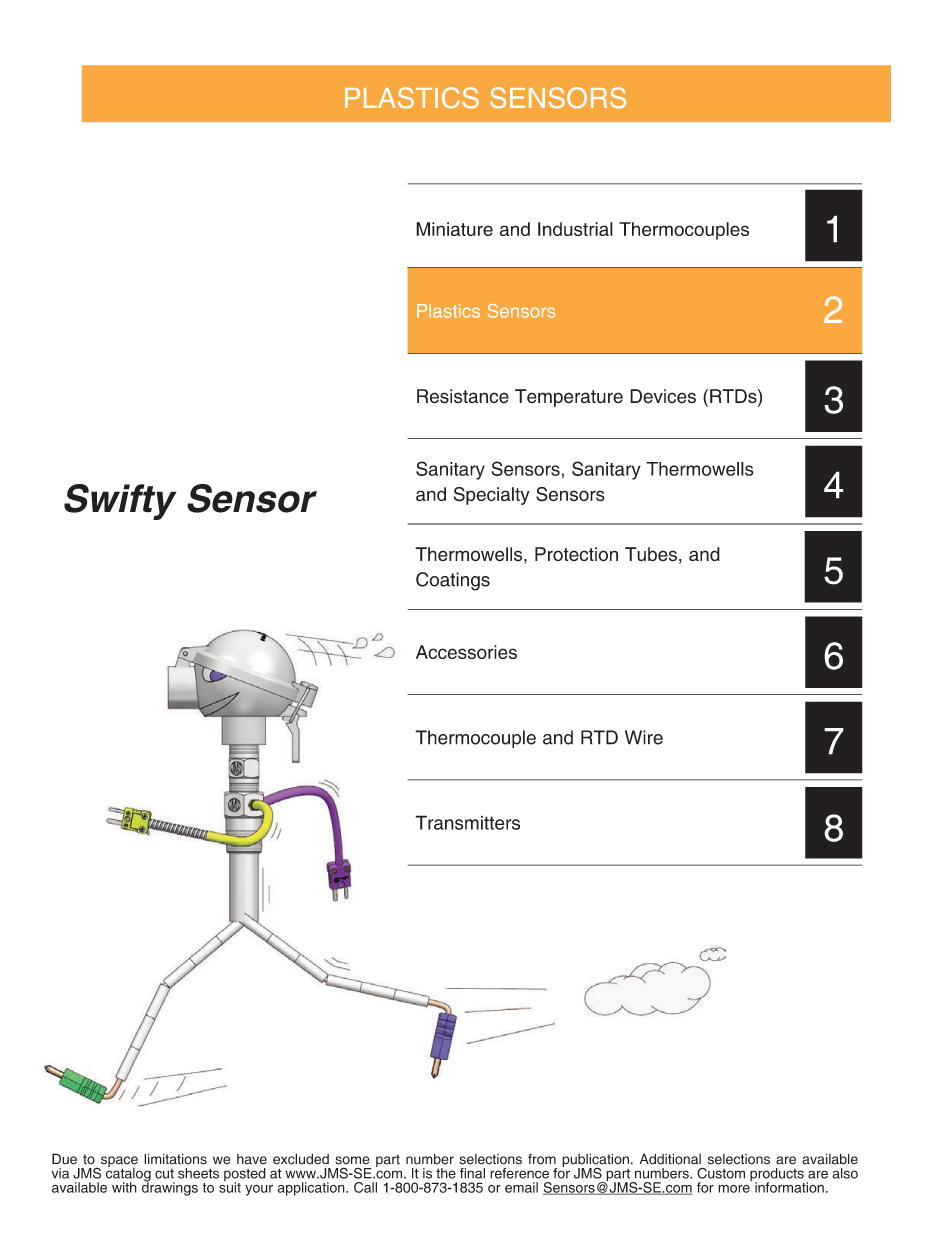 This screenshot has height=1237, width=952. Describe the element at coordinates (492, 496) in the screenshot. I see `Specialty` at that location.
